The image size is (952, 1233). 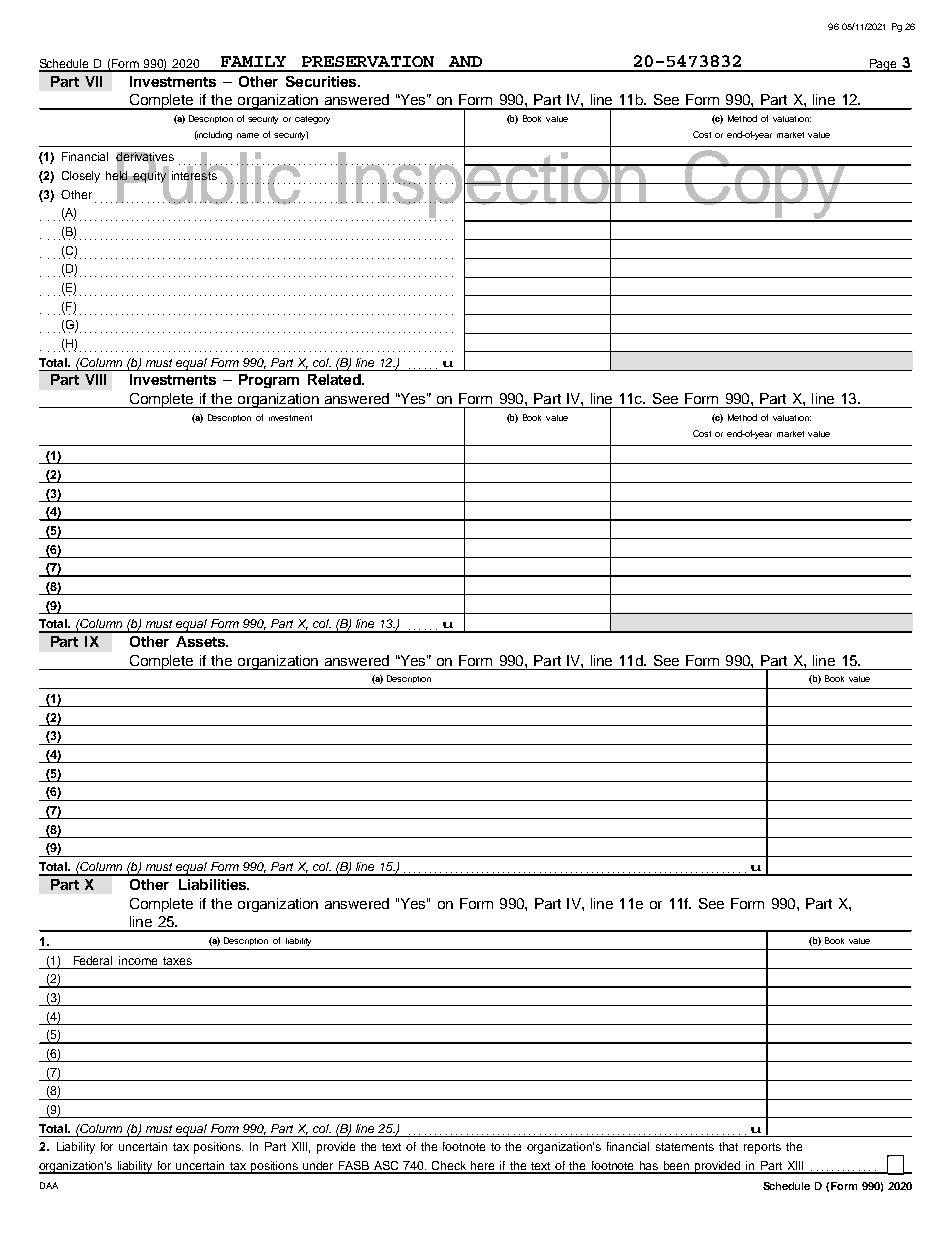 I want to click on Page, so click(x=884, y=65).
